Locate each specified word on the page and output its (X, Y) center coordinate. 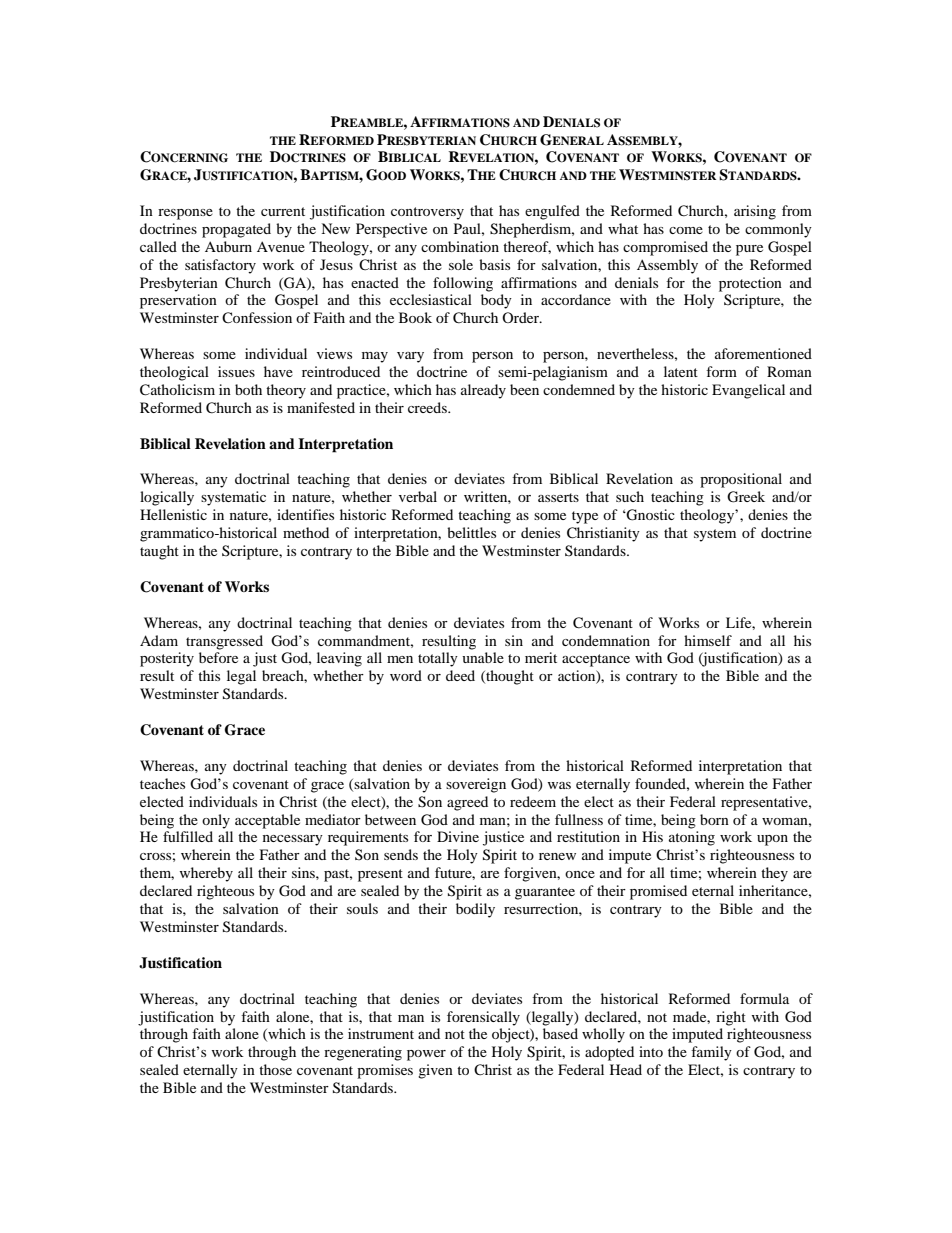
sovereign (476, 785)
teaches (162, 783)
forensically (483, 1018)
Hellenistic (173, 514)
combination (460, 246)
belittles (471, 532)
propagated (236, 230)
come (686, 230)
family (711, 1053)
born (714, 819)
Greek (746, 497)
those (275, 1069)
